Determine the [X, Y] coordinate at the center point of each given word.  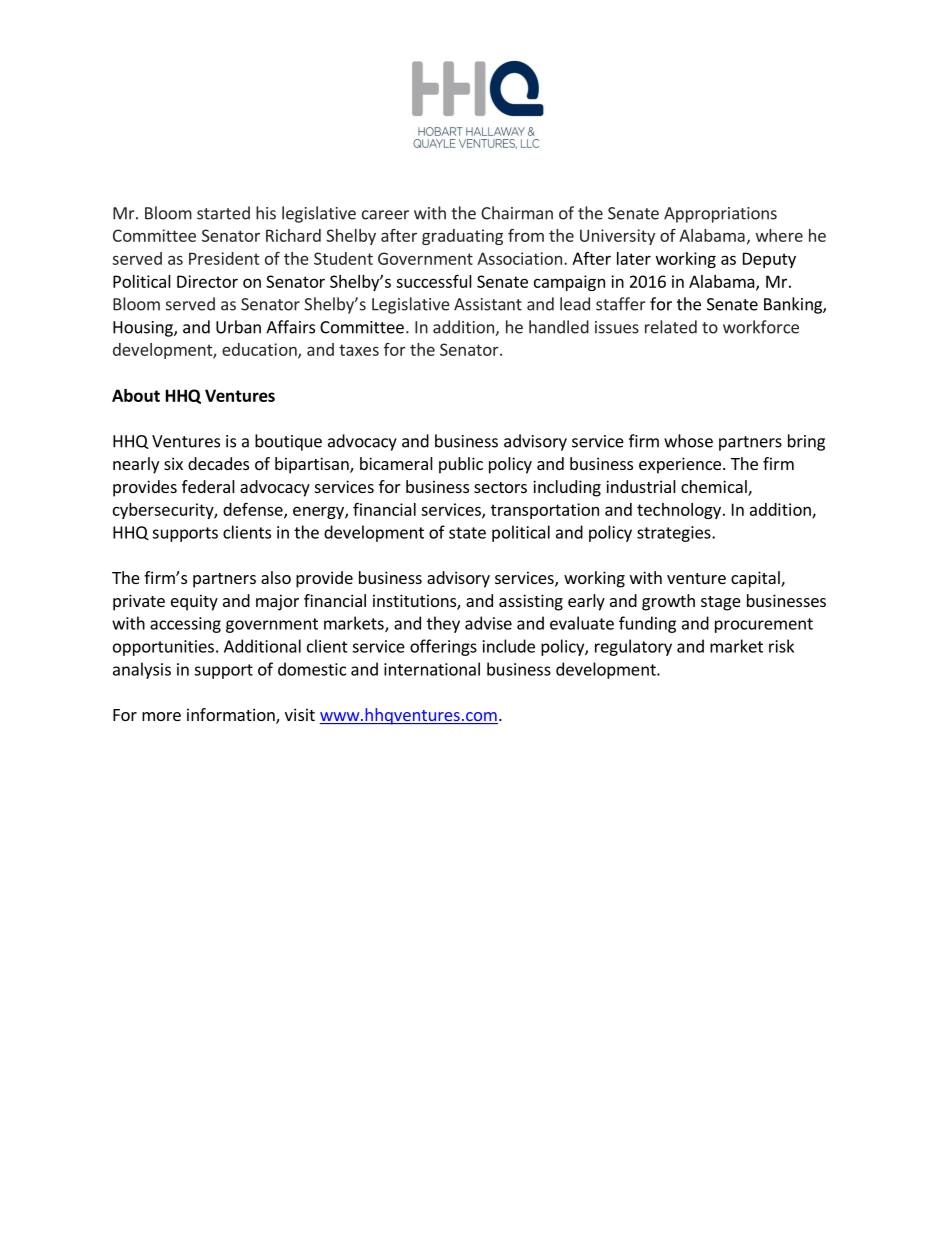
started [223, 213]
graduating [462, 237]
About [136, 395]
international [432, 669]
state [467, 533]
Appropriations [720, 215]
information [232, 716]
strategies [675, 534]
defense [254, 510]
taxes [359, 350]
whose [688, 441]
